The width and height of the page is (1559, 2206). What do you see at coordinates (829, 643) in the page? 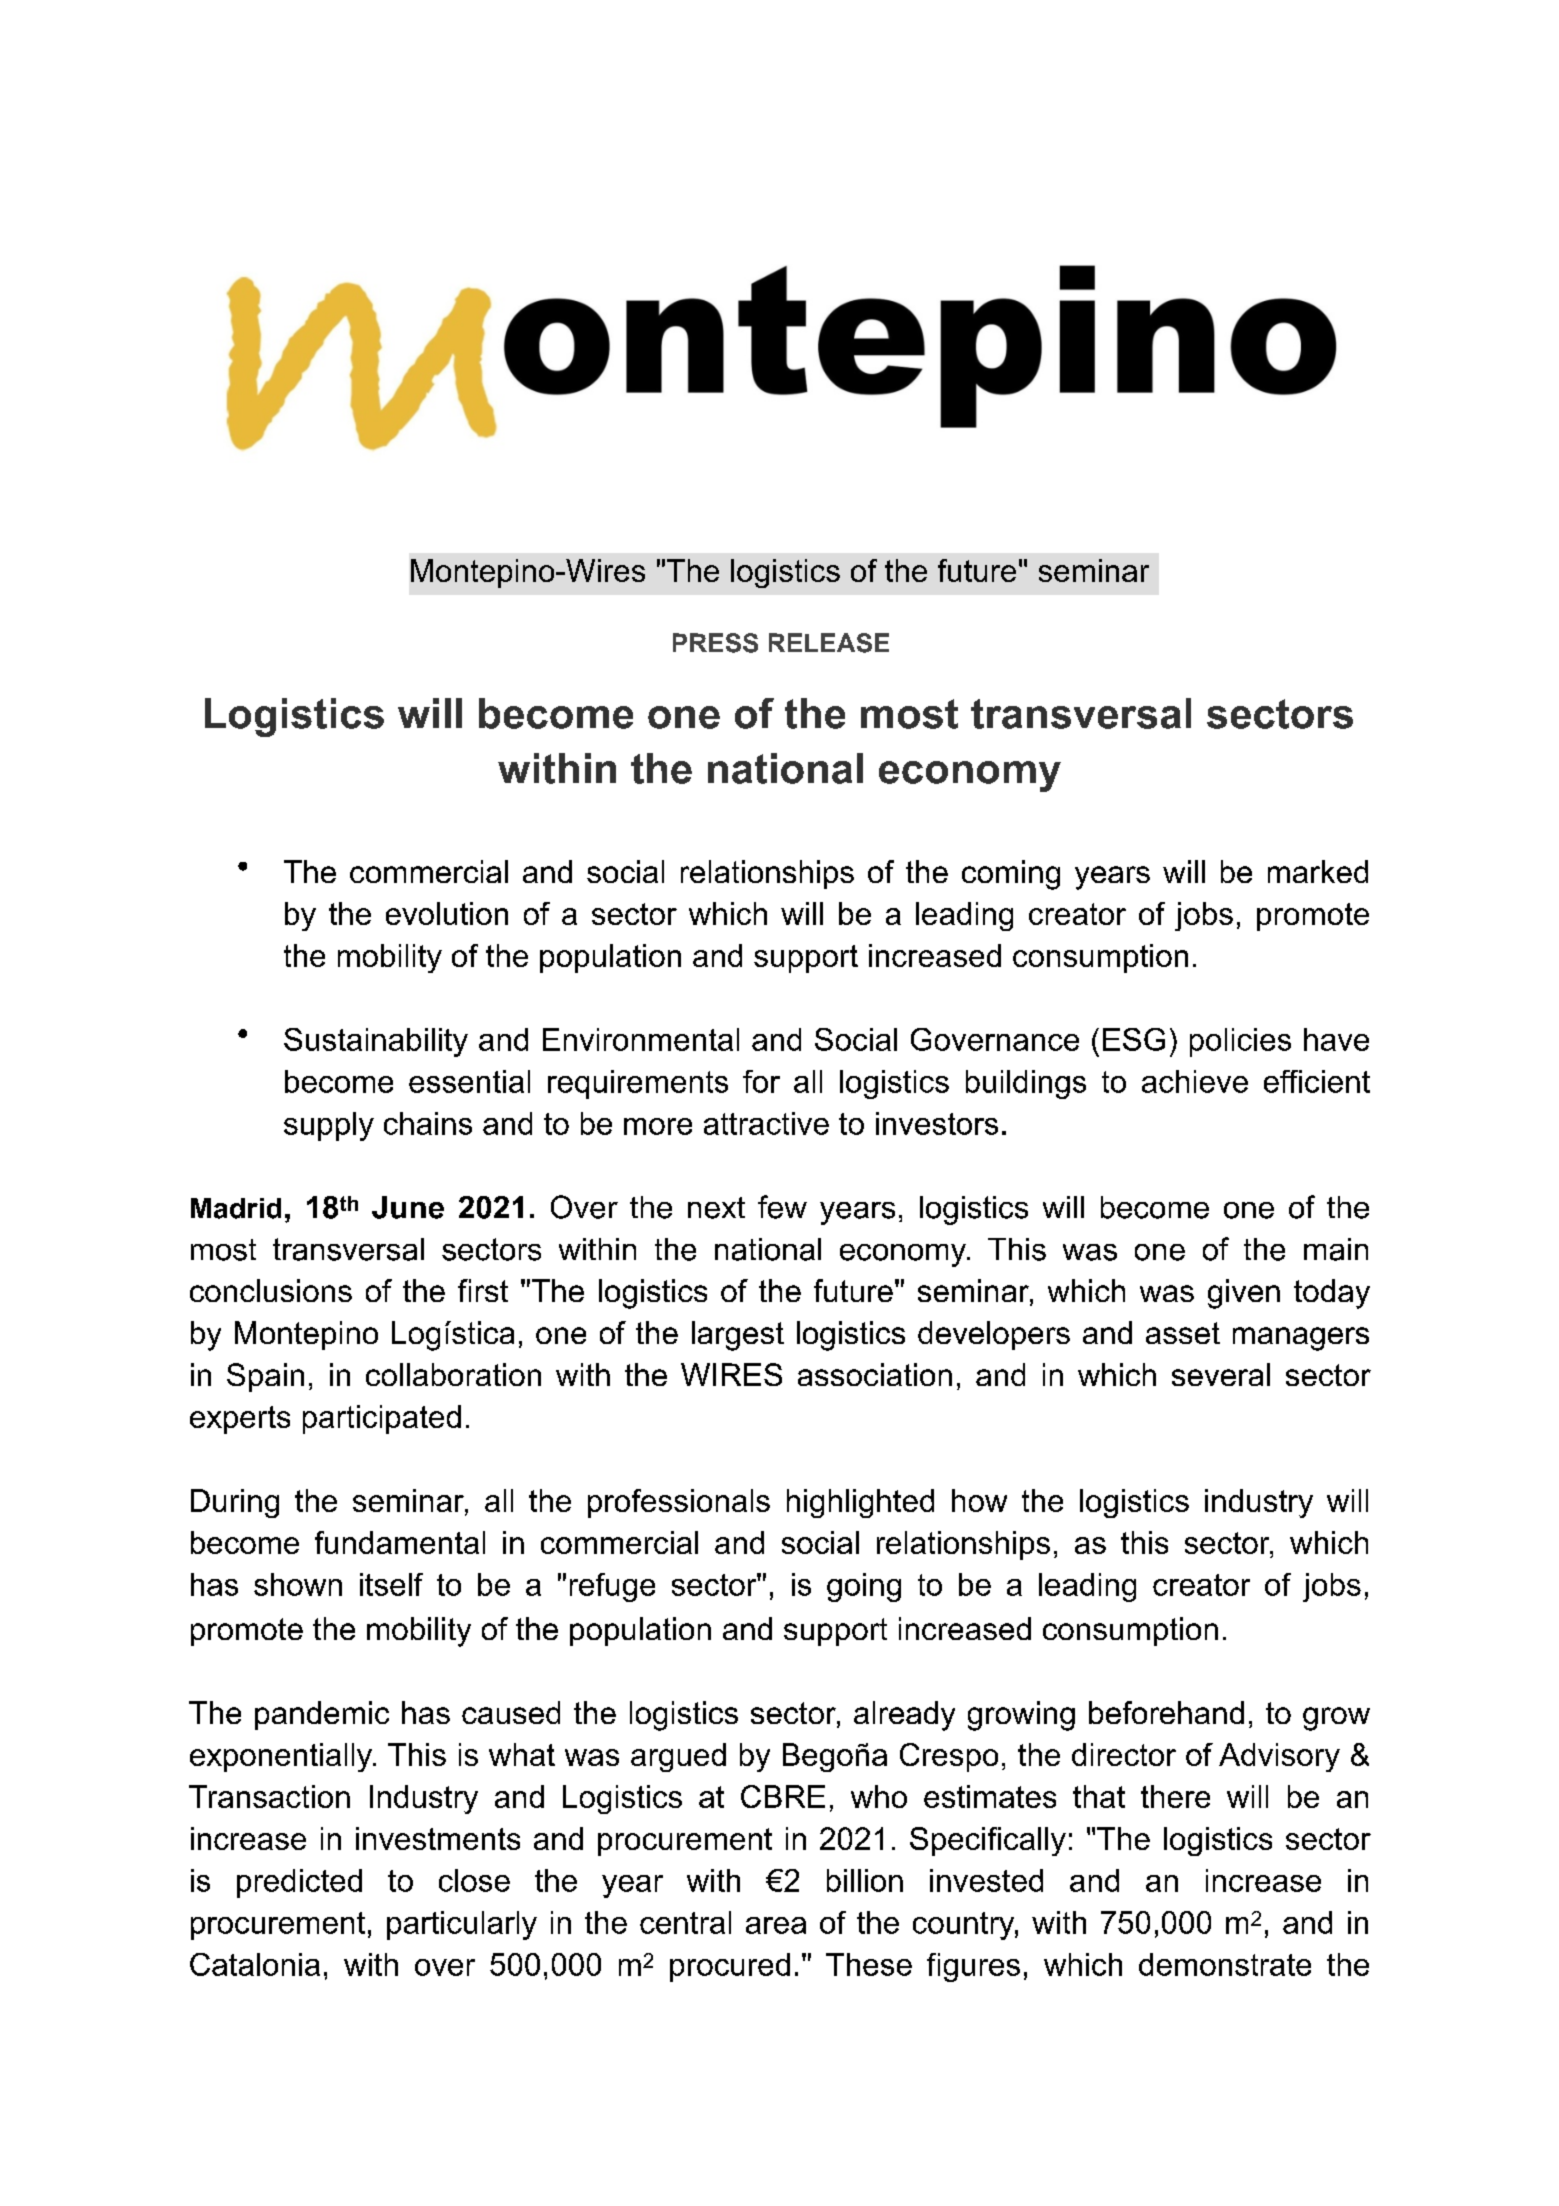
I see `RELEASE` at bounding box center [829, 643].
